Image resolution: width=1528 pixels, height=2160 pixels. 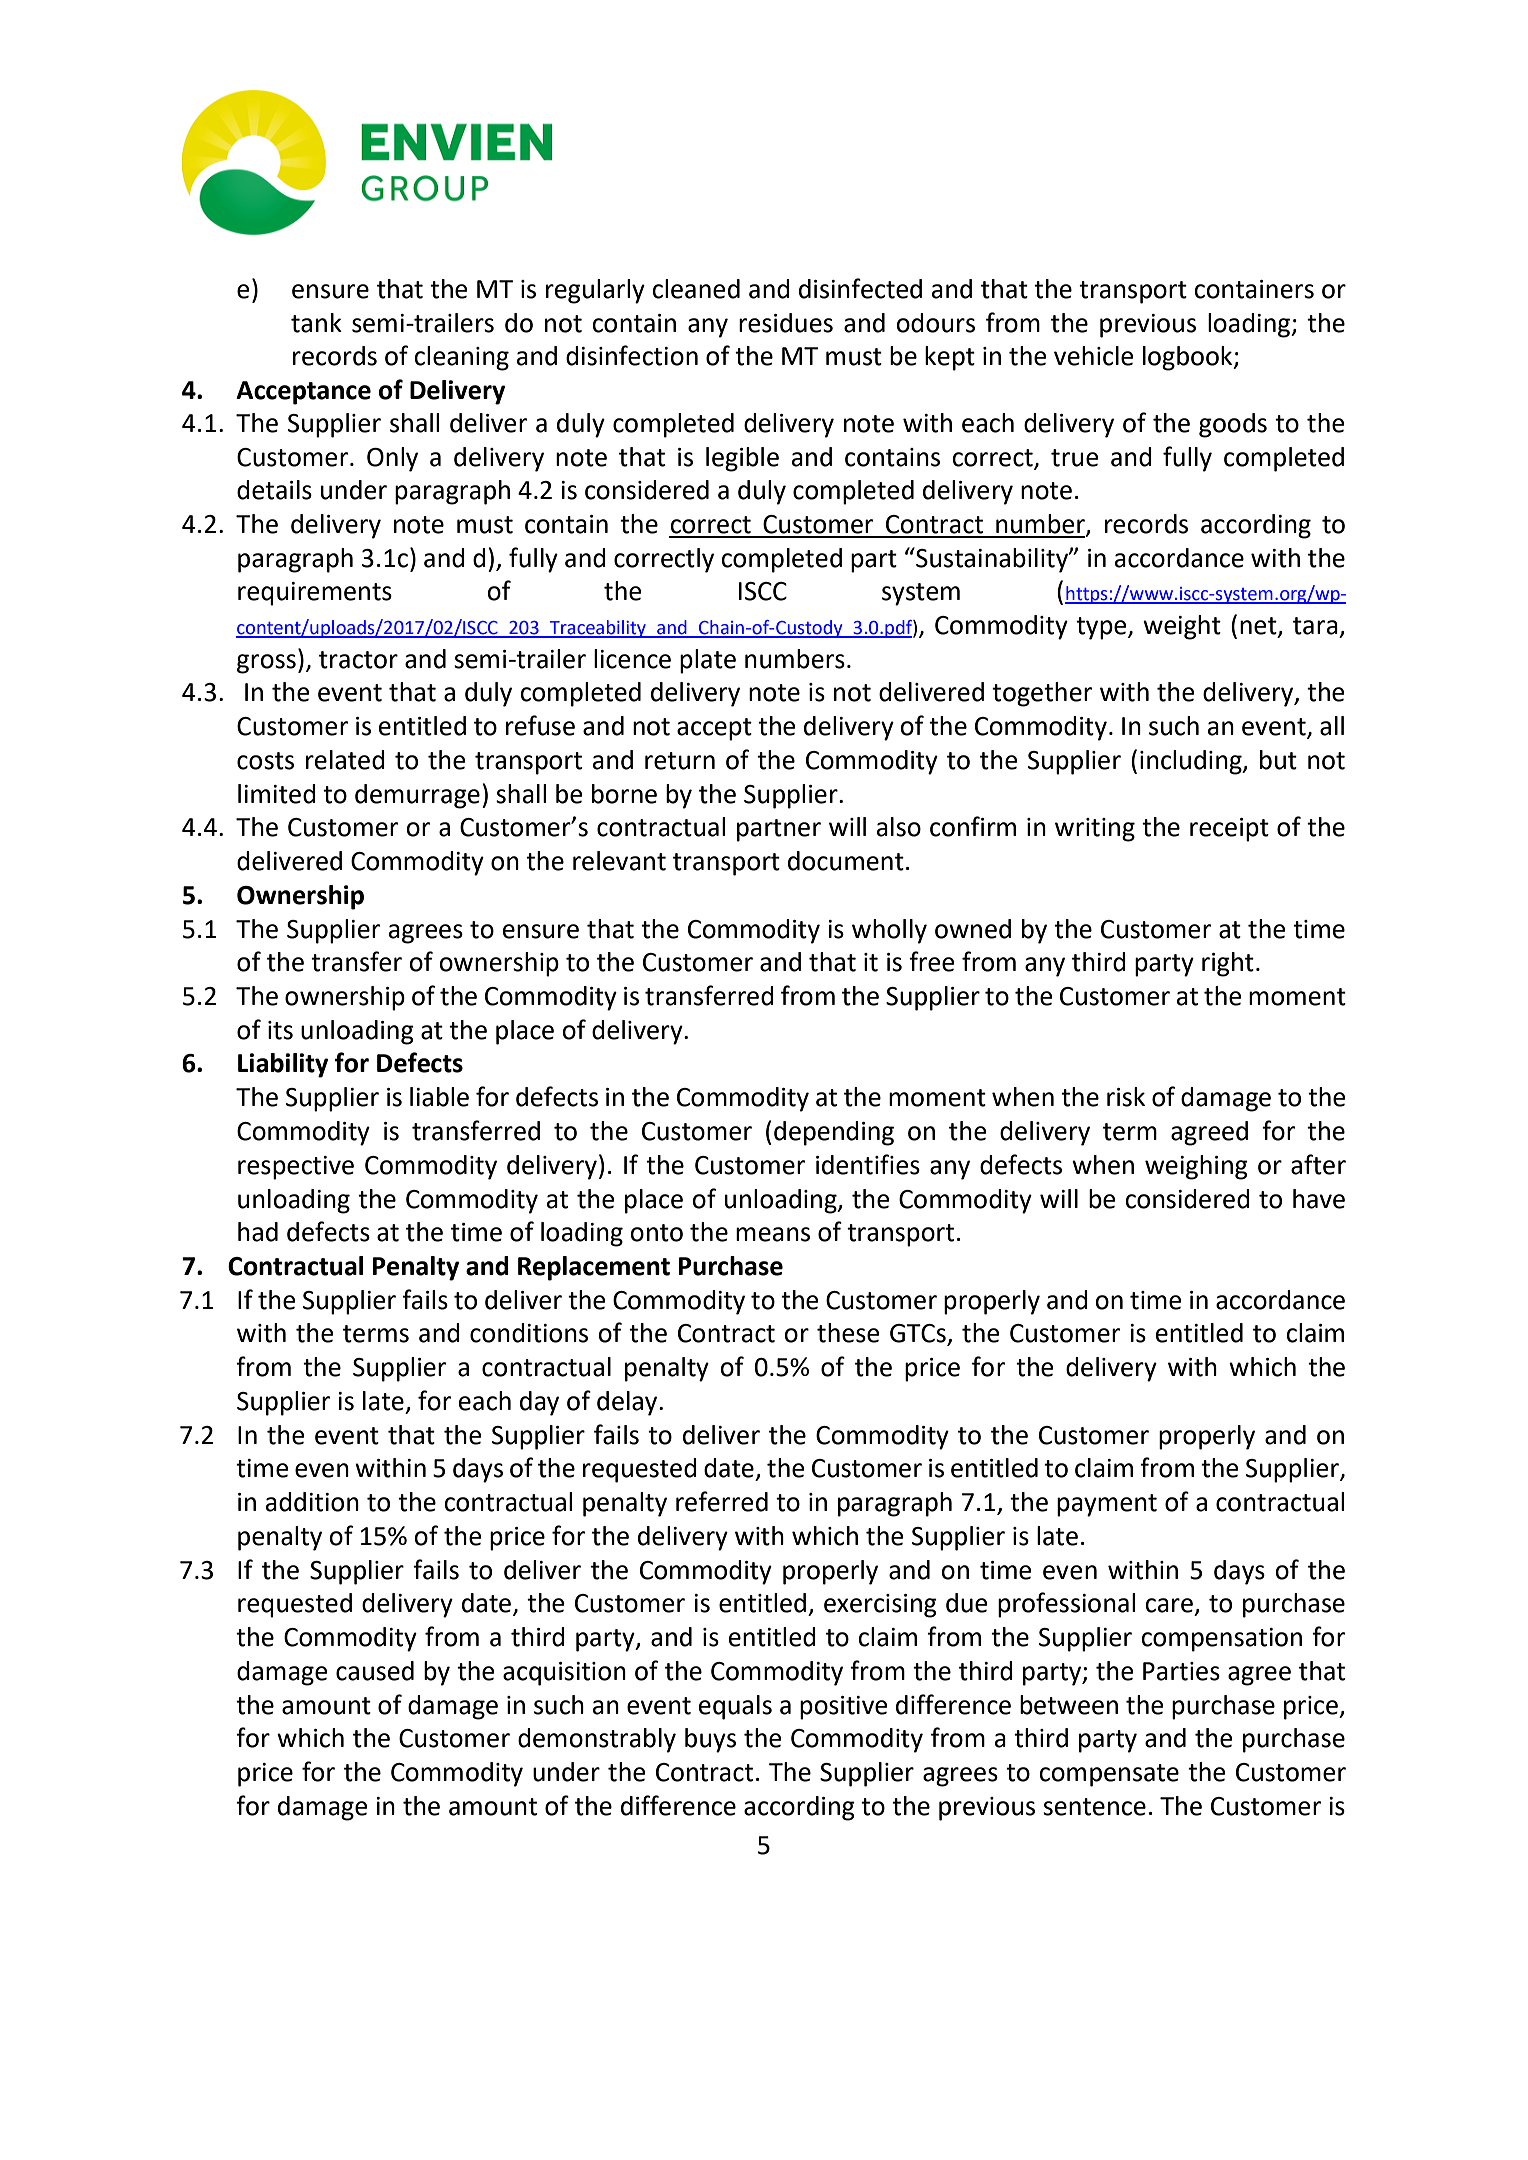 What do you see at coordinates (439, 1097) in the image?
I see `liable` at bounding box center [439, 1097].
